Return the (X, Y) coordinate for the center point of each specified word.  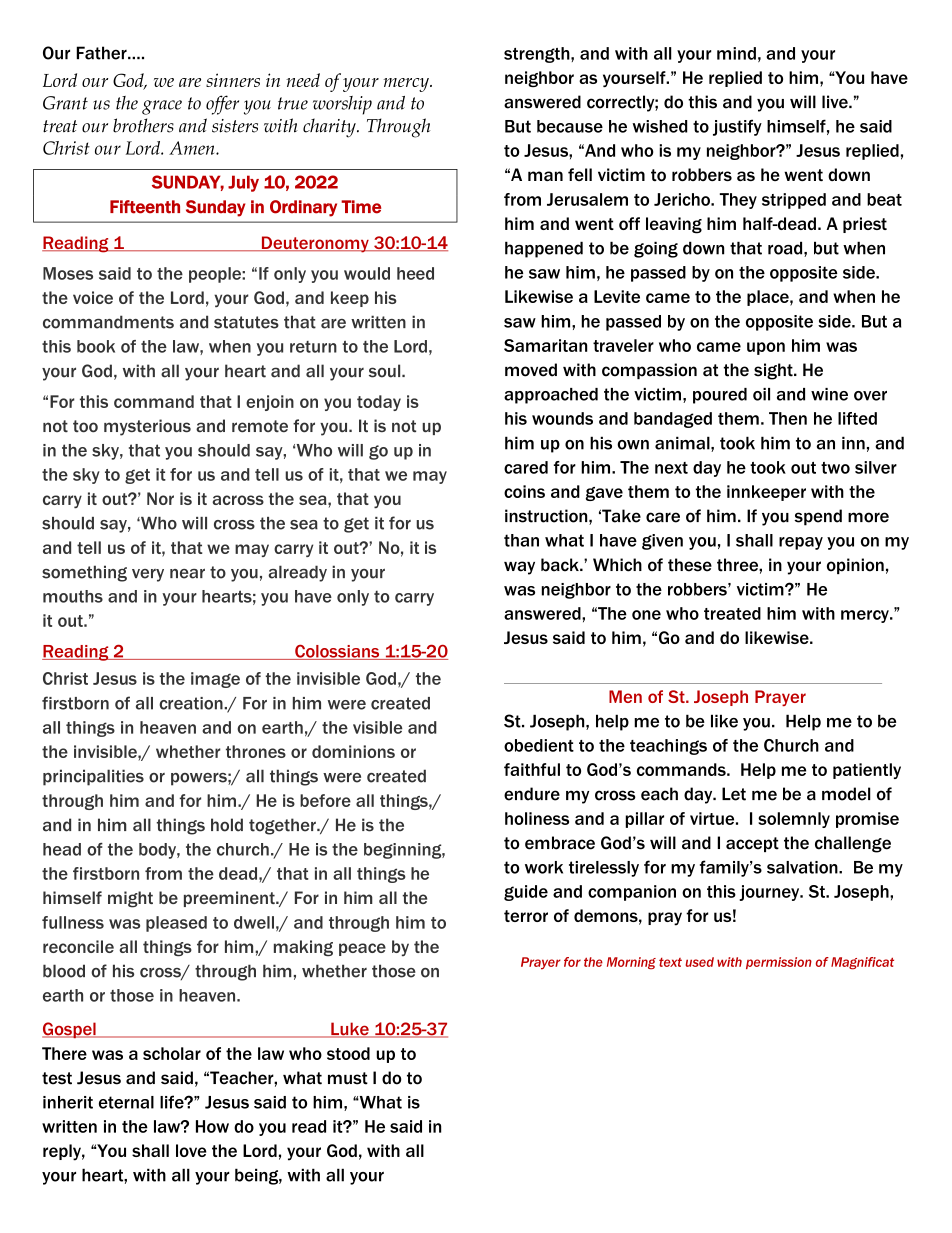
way (519, 568)
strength (538, 55)
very (148, 575)
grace (162, 107)
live (836, 102)
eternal (126, 1102)
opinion (855, 566)
